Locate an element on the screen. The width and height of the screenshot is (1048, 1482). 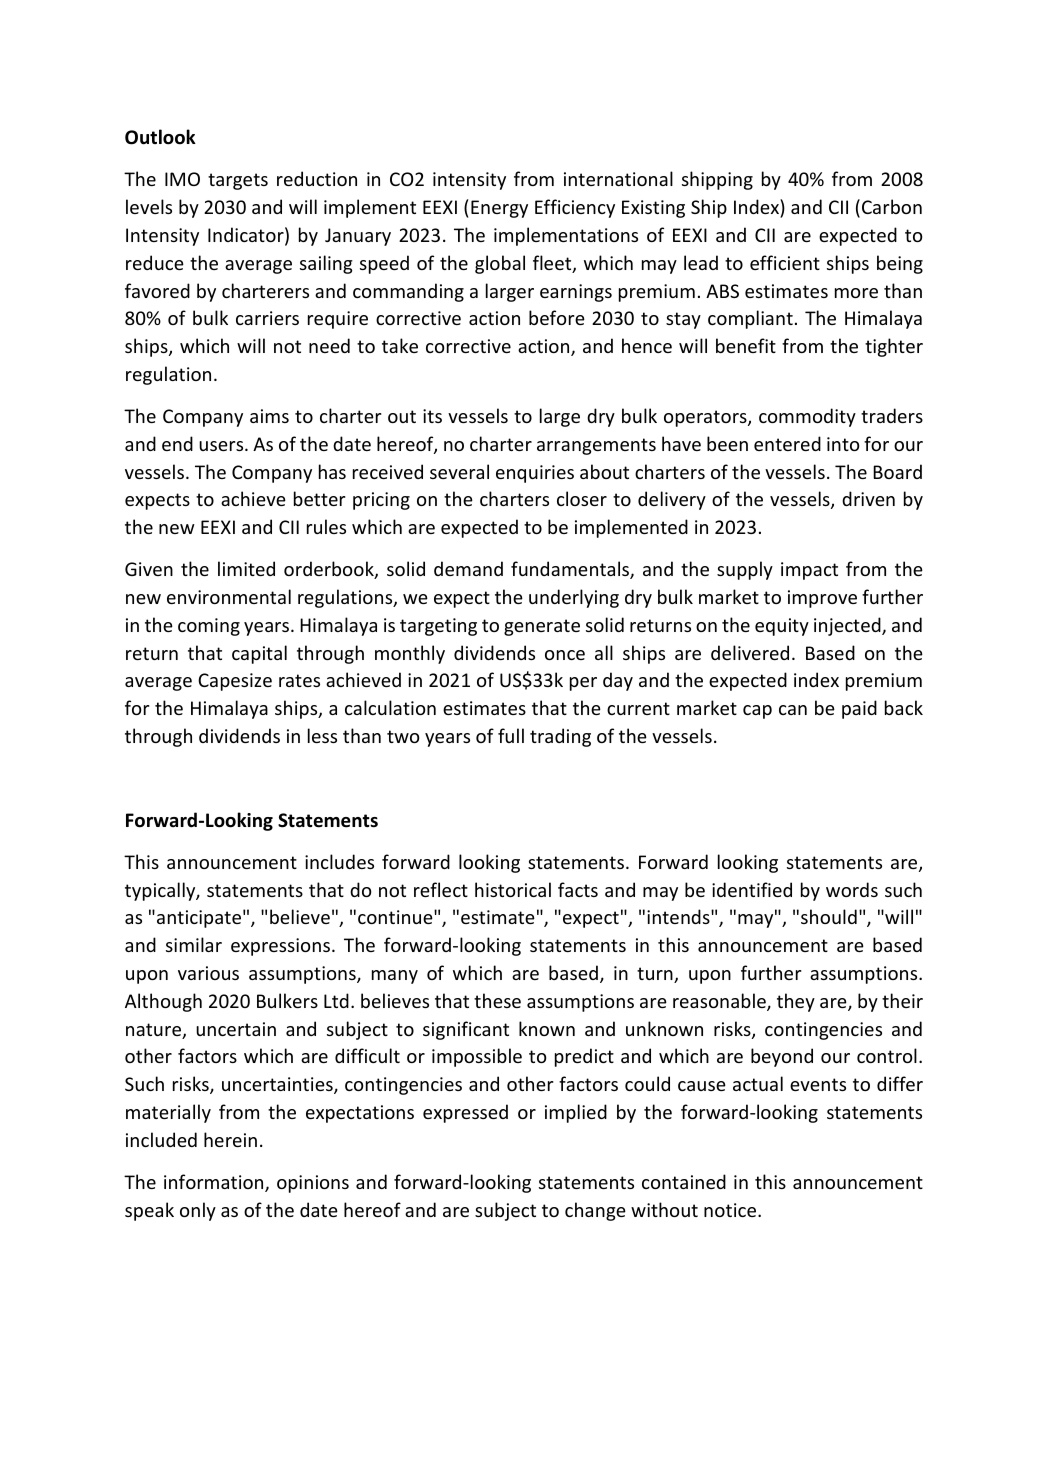
paid is located at coordinates (859, 709).
